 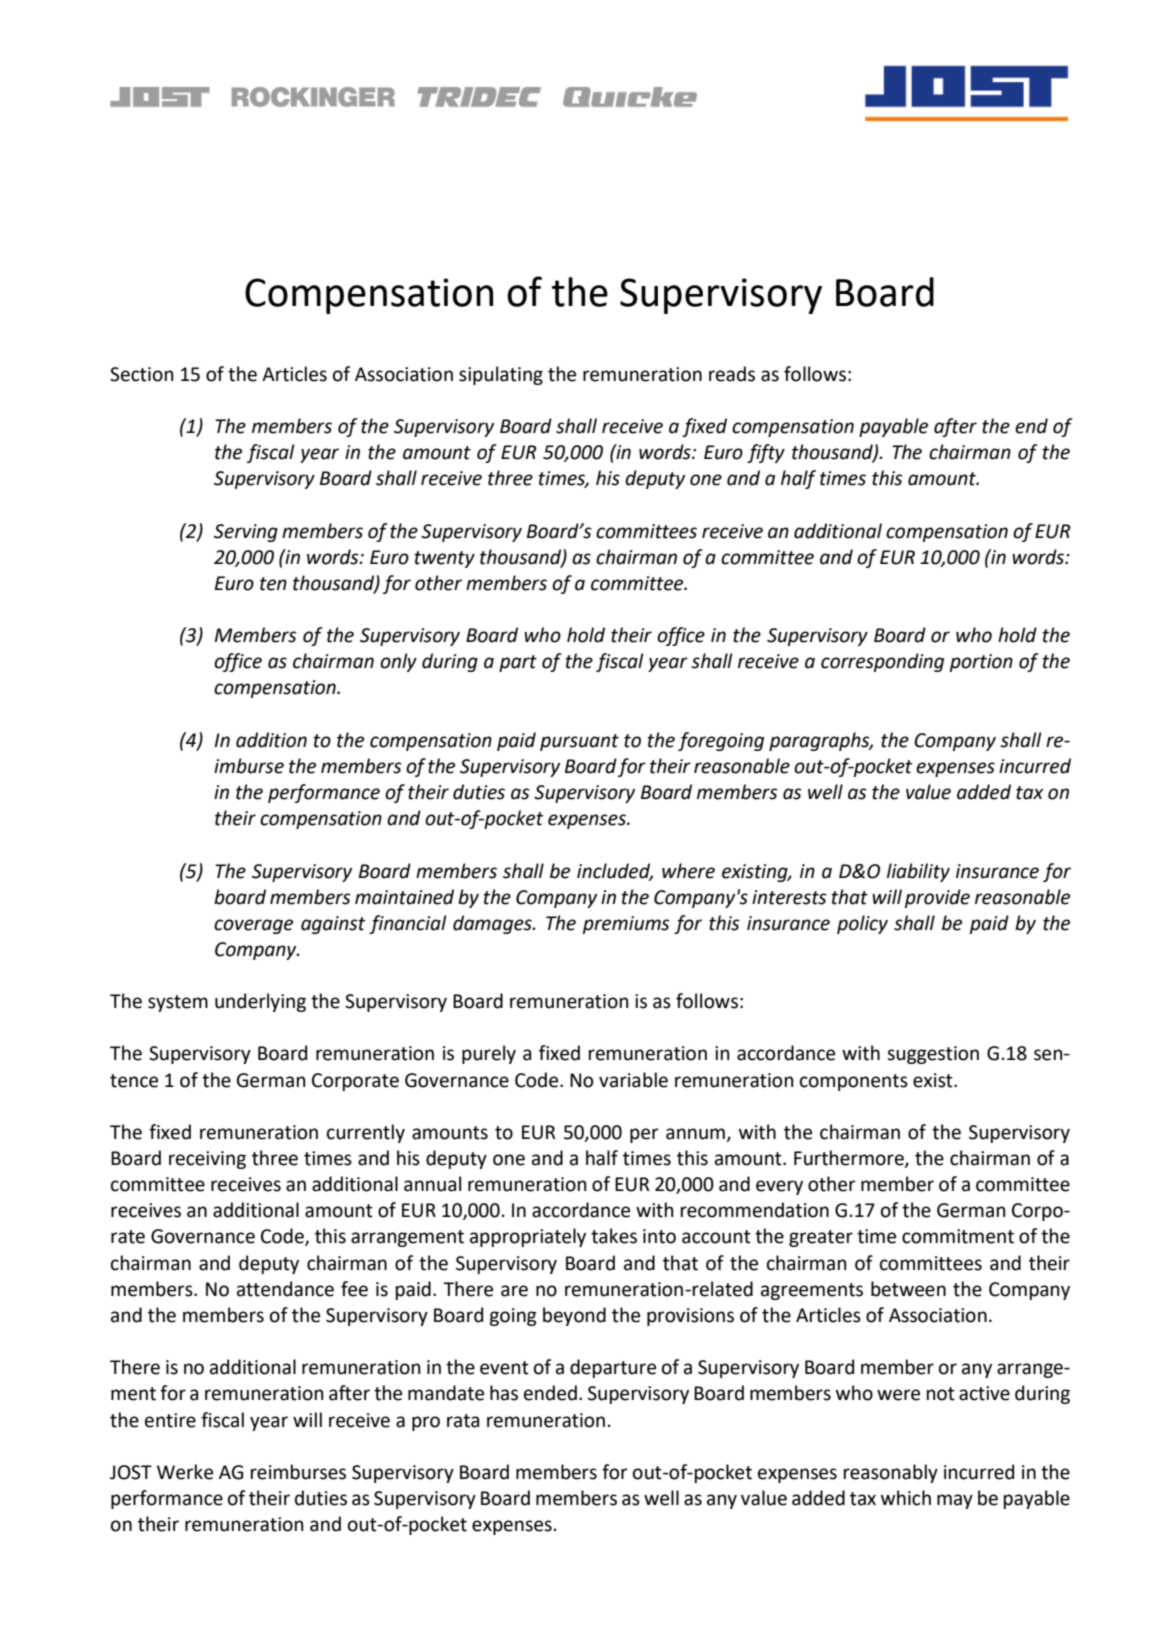 What do you see at coordinates (891, 1473) in the page?
I see `reasonably` at bounding box center [891, 1473].
